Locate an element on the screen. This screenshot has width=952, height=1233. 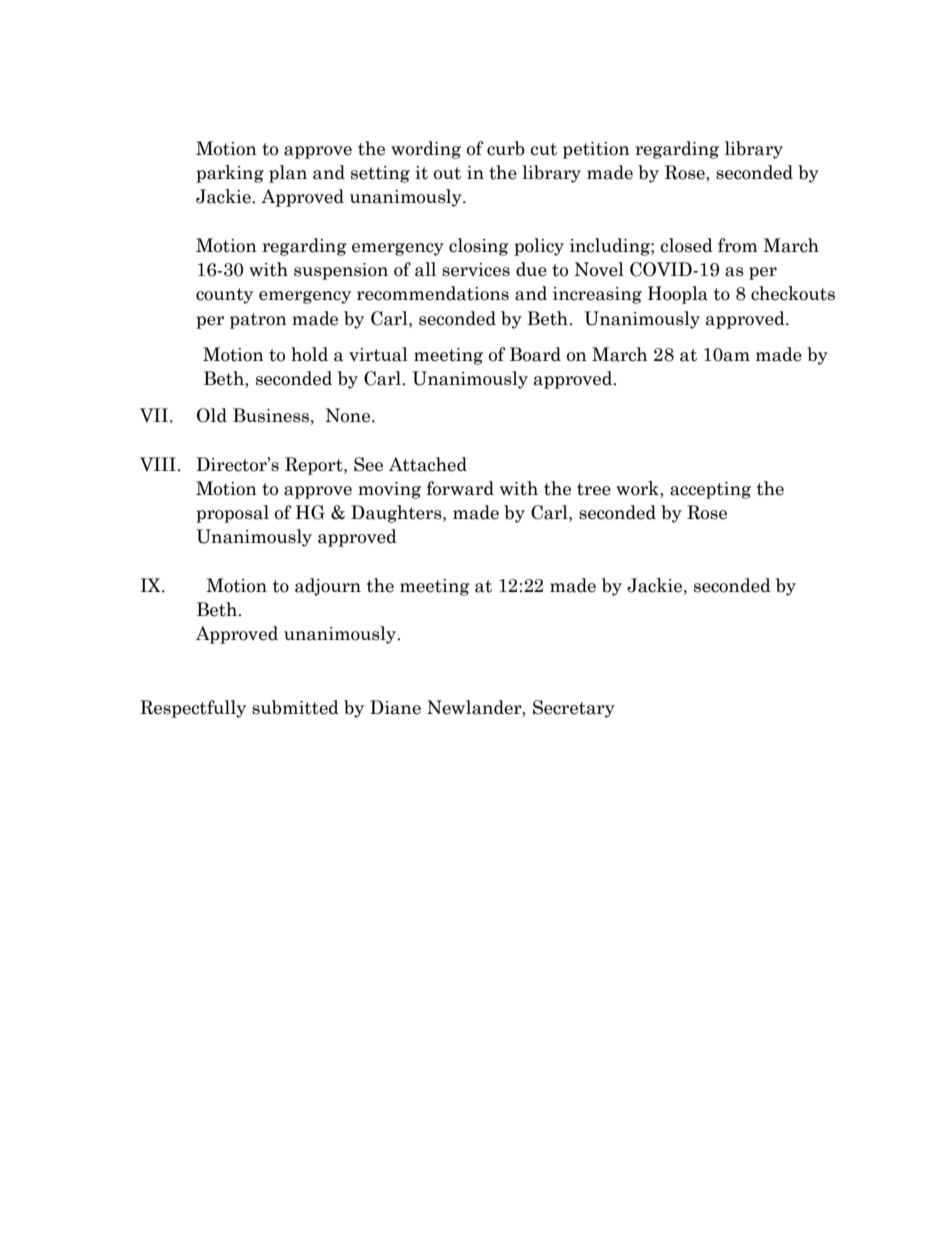
petition is located at coordinates (596, 150).
